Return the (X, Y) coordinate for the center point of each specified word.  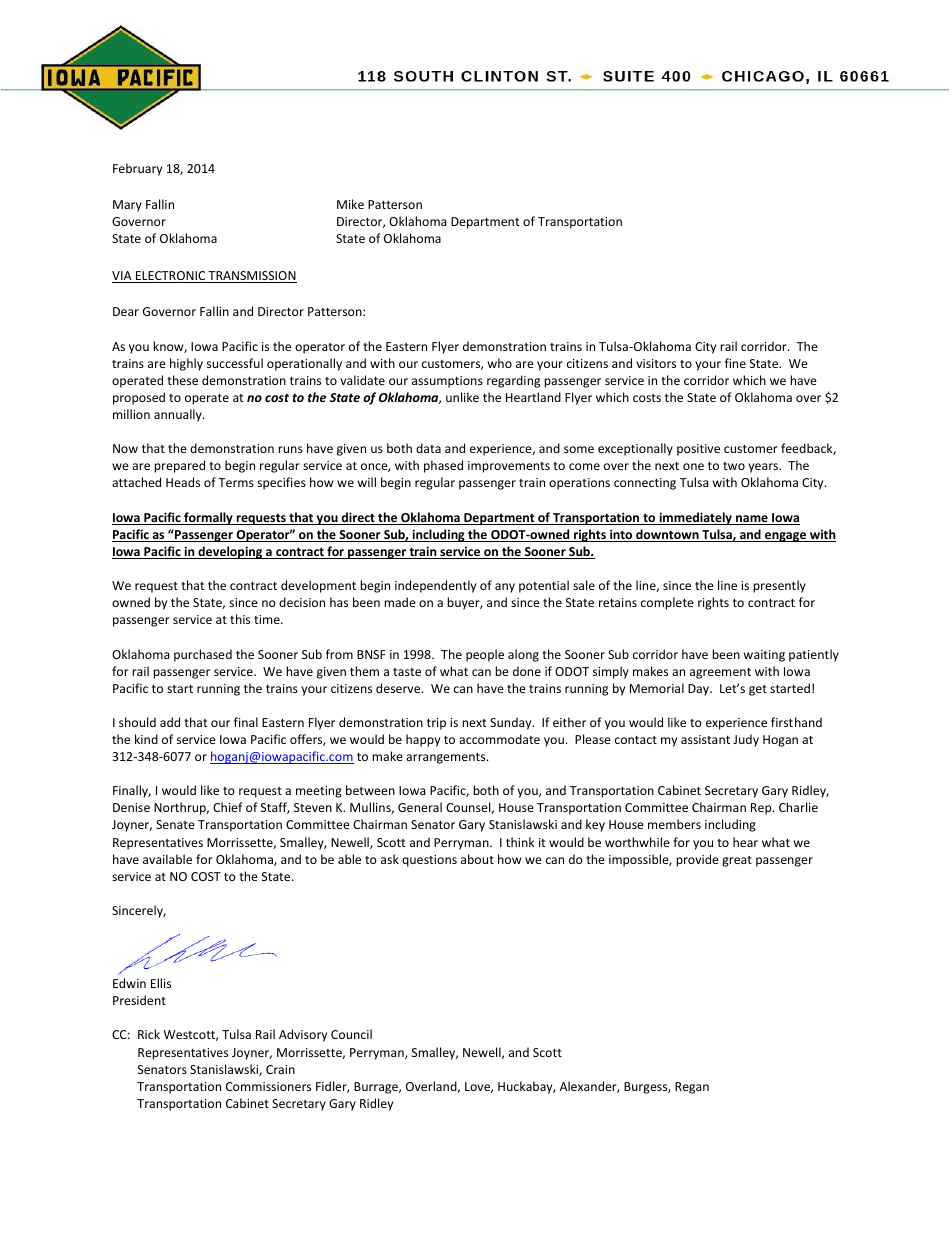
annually (179, 415)
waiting (764, 656)
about (477, 859)
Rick (149, 1034)
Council (351, 1034)
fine (735, 363)
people (485, 655)
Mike (350, 204)
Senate (175, 824)
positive (698, 450)
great (737, 861)
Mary (127, 206)
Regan (692, 1088)
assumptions (447, 382)
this (240, 619)
